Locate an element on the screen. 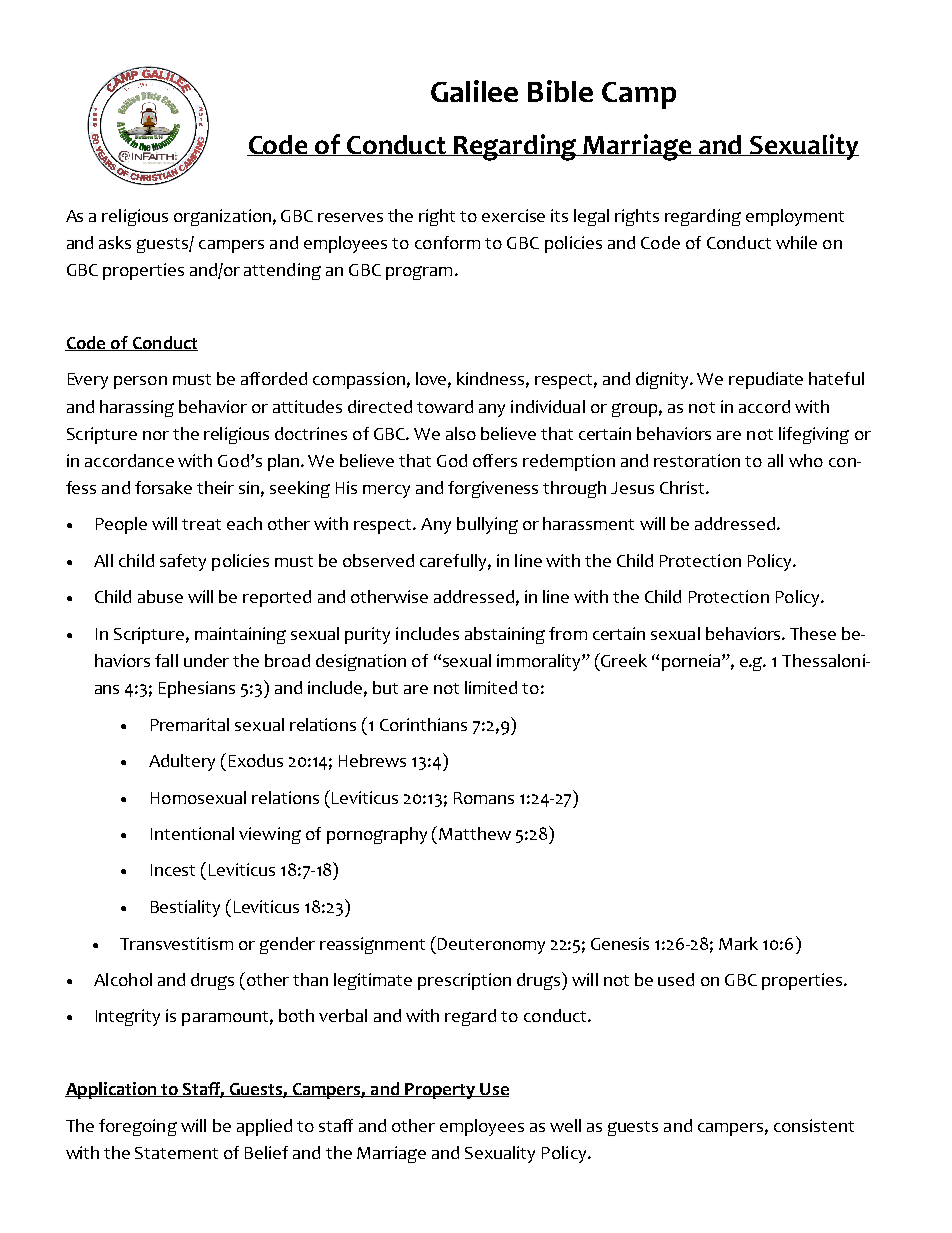  Mark is located at coordinates (738, 943).
